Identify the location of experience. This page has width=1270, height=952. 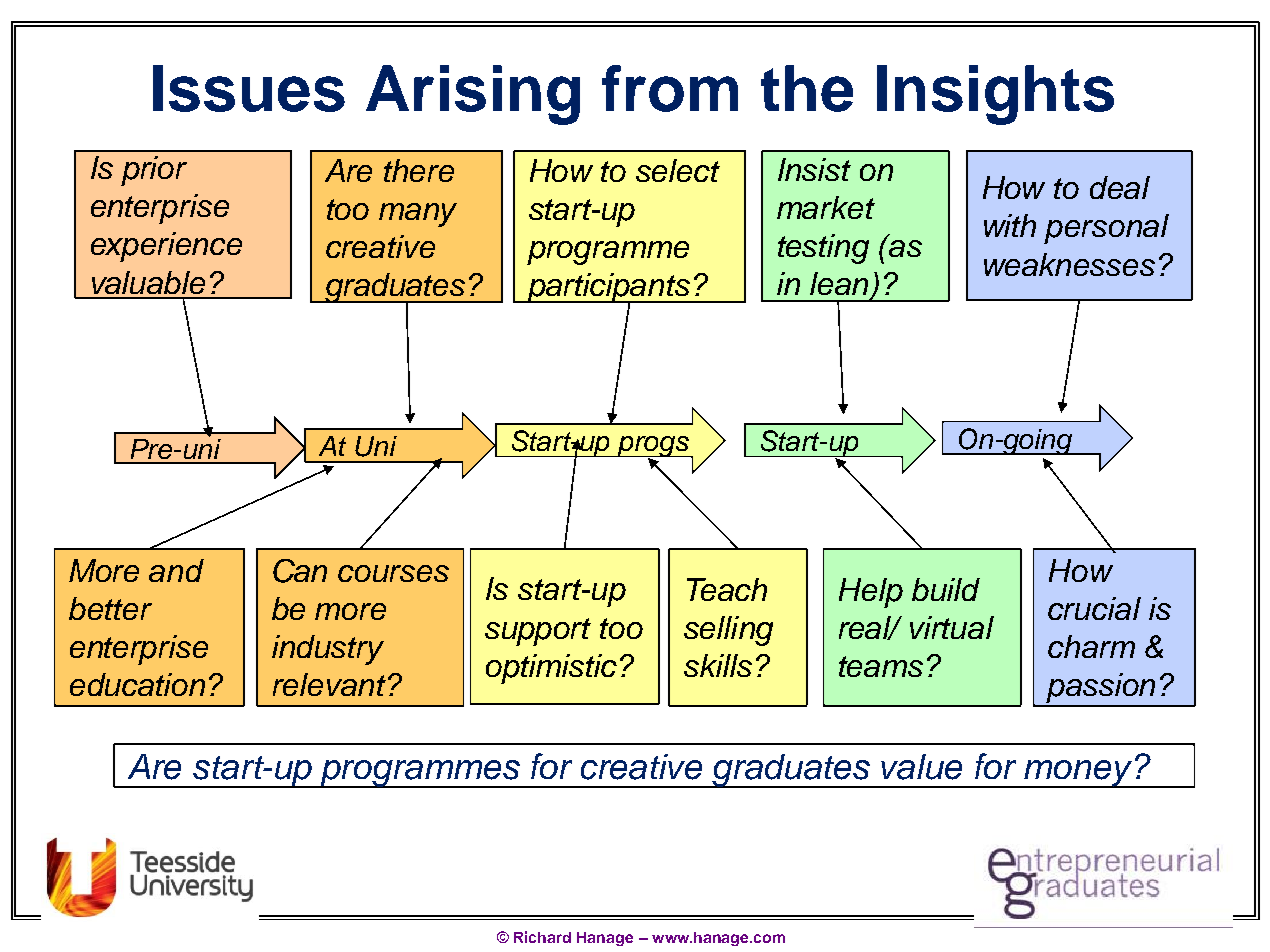
(166, 247).
